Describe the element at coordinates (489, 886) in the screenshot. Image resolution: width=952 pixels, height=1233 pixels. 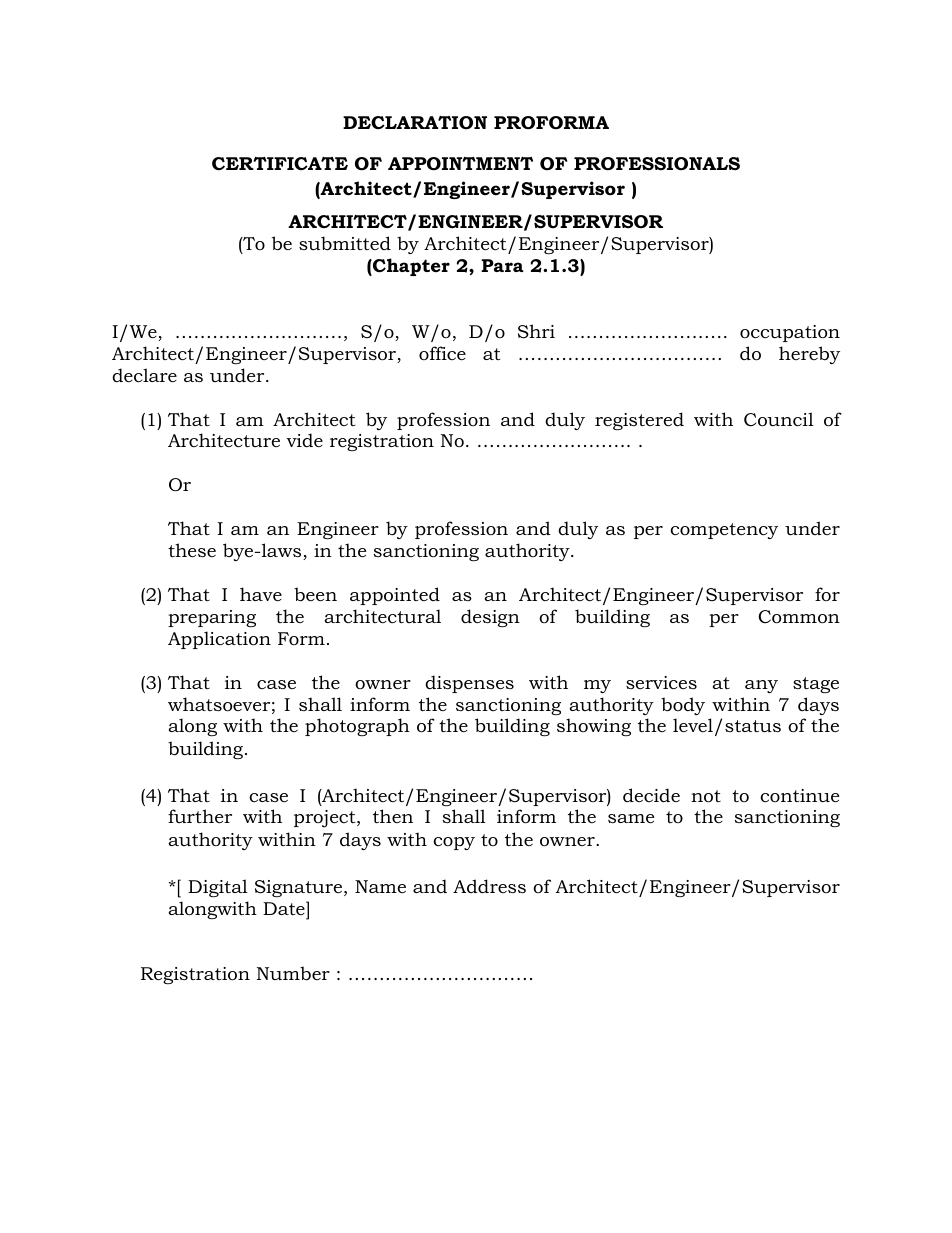
I see `Address` at that location.
